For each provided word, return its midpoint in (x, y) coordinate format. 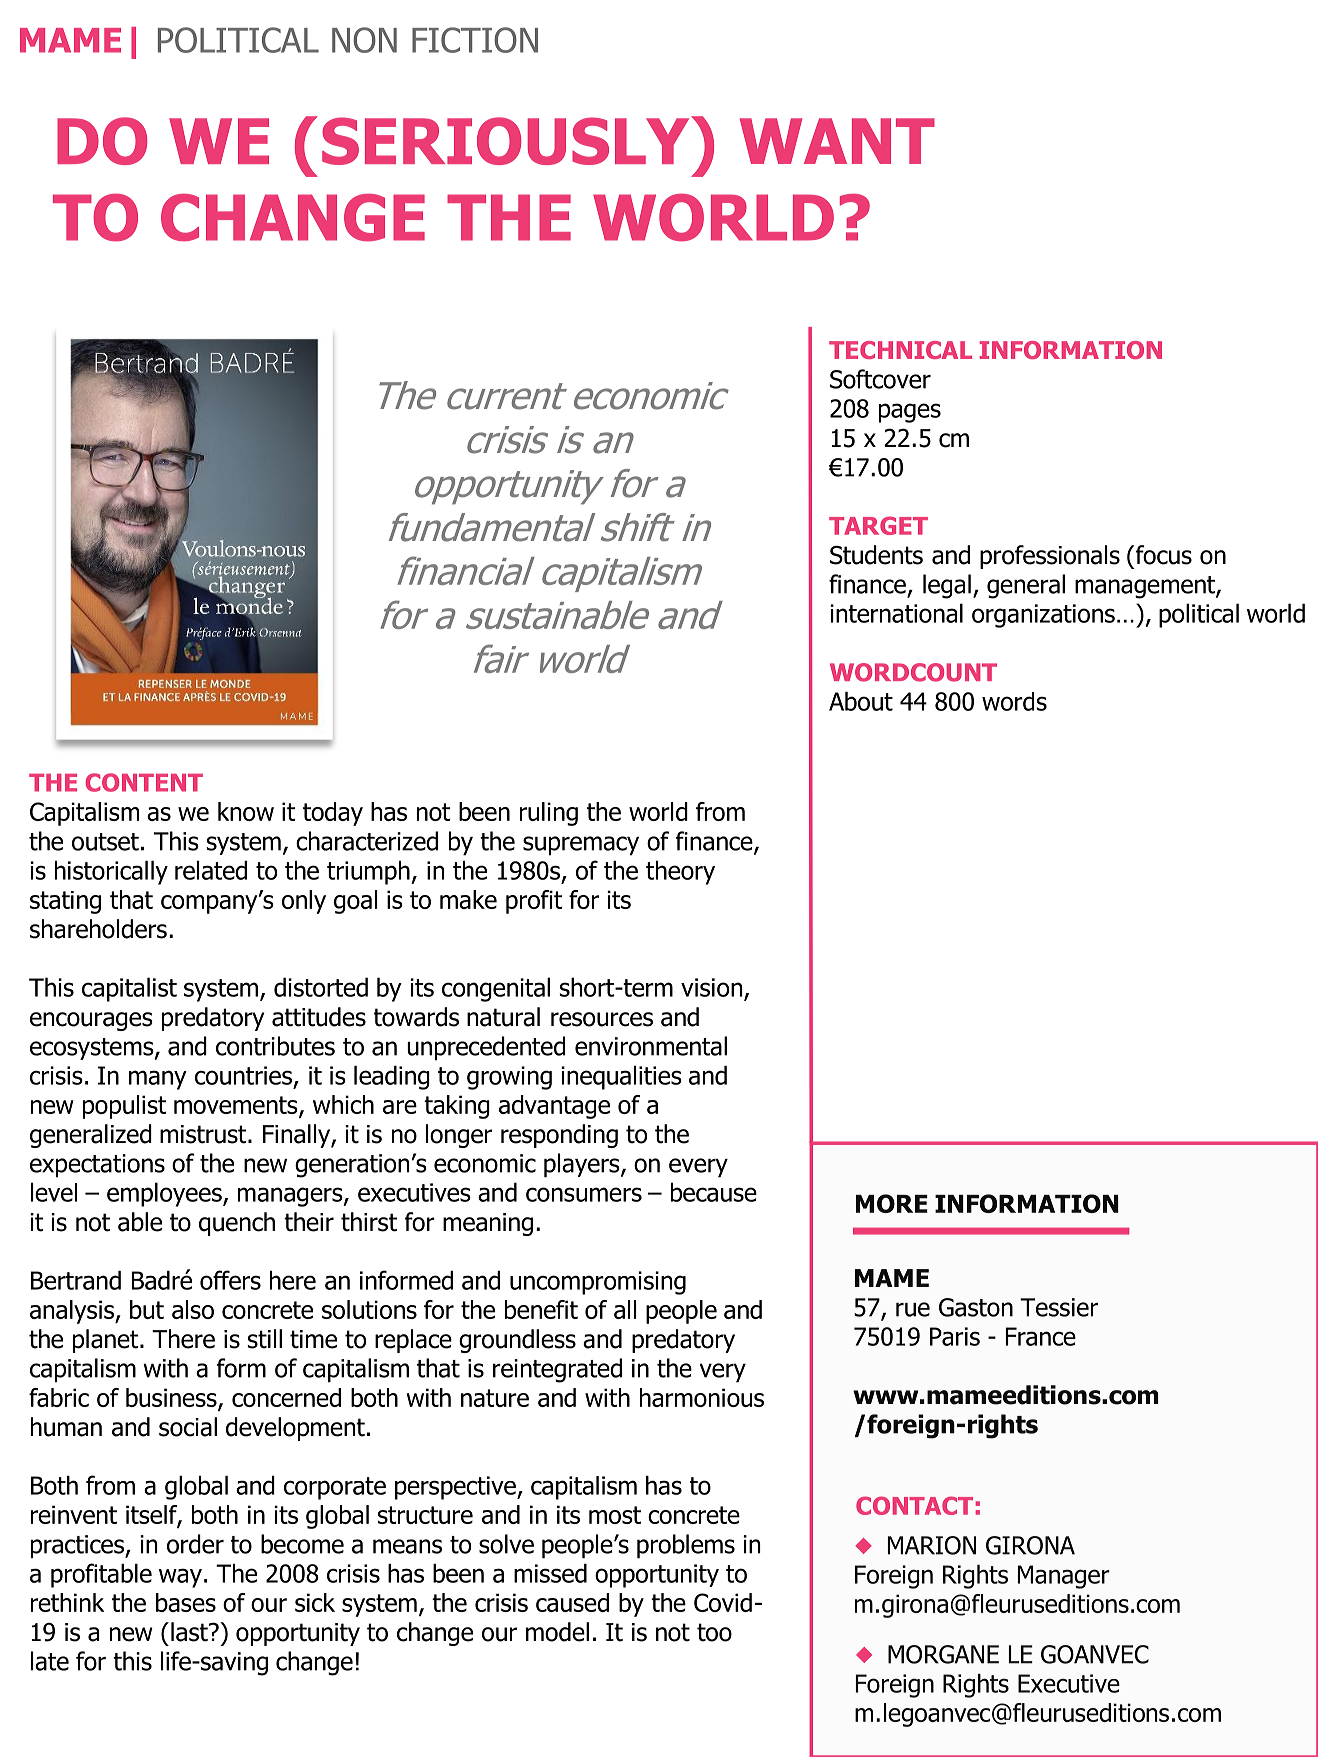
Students (876, 555)
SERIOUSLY (507, 140)
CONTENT (144, 782)
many (158, 1080)
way (180, 1578)
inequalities (621, 1078)
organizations (1043, 616)
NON (364, 40)
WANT (837, 141)
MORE (892, 1203)
